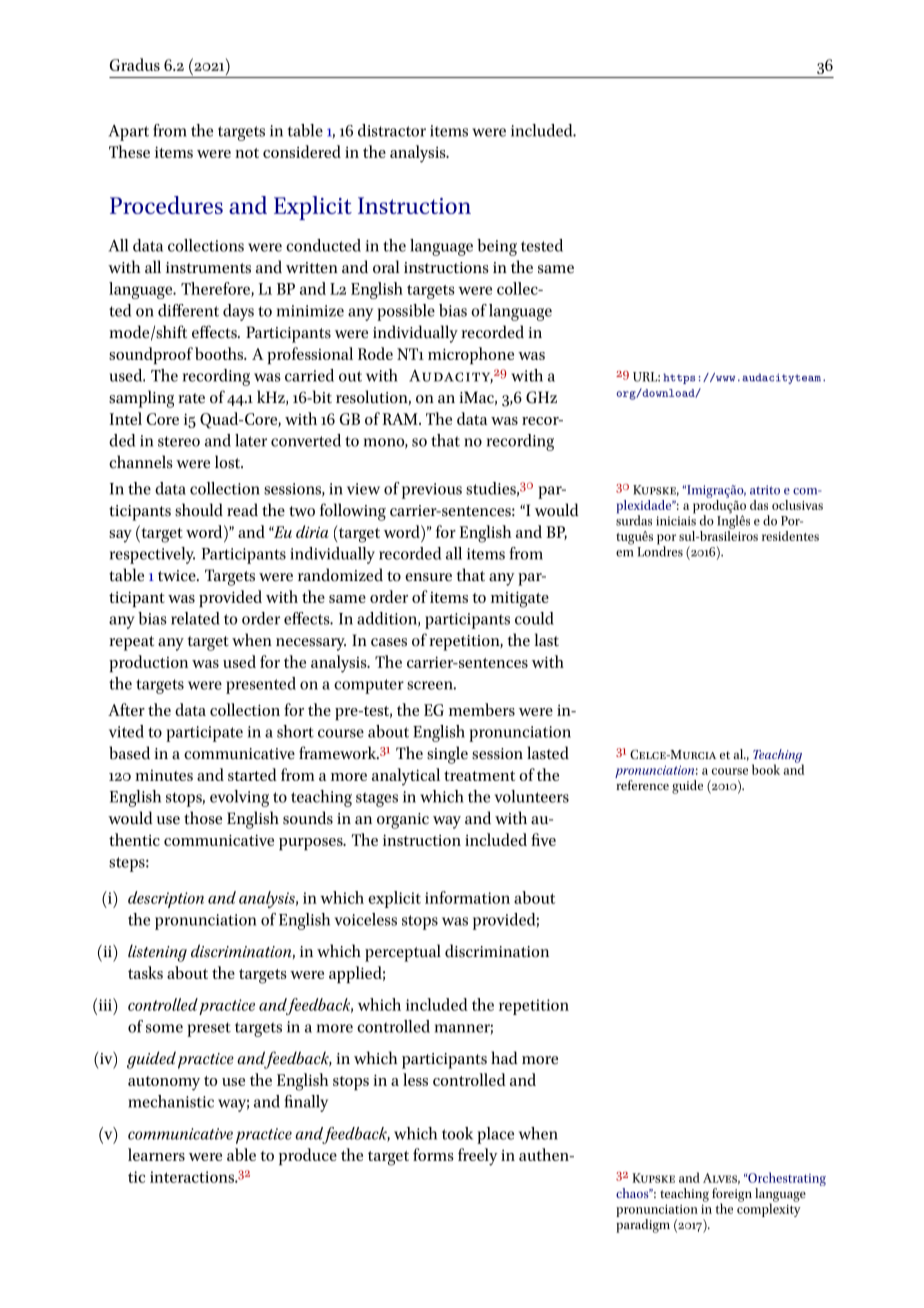 Image resolution: width=924 pixels, height=1308 pixels. Describe the element at coordinates (156, 1154) in the screenshot. I see `learners` at that location.
